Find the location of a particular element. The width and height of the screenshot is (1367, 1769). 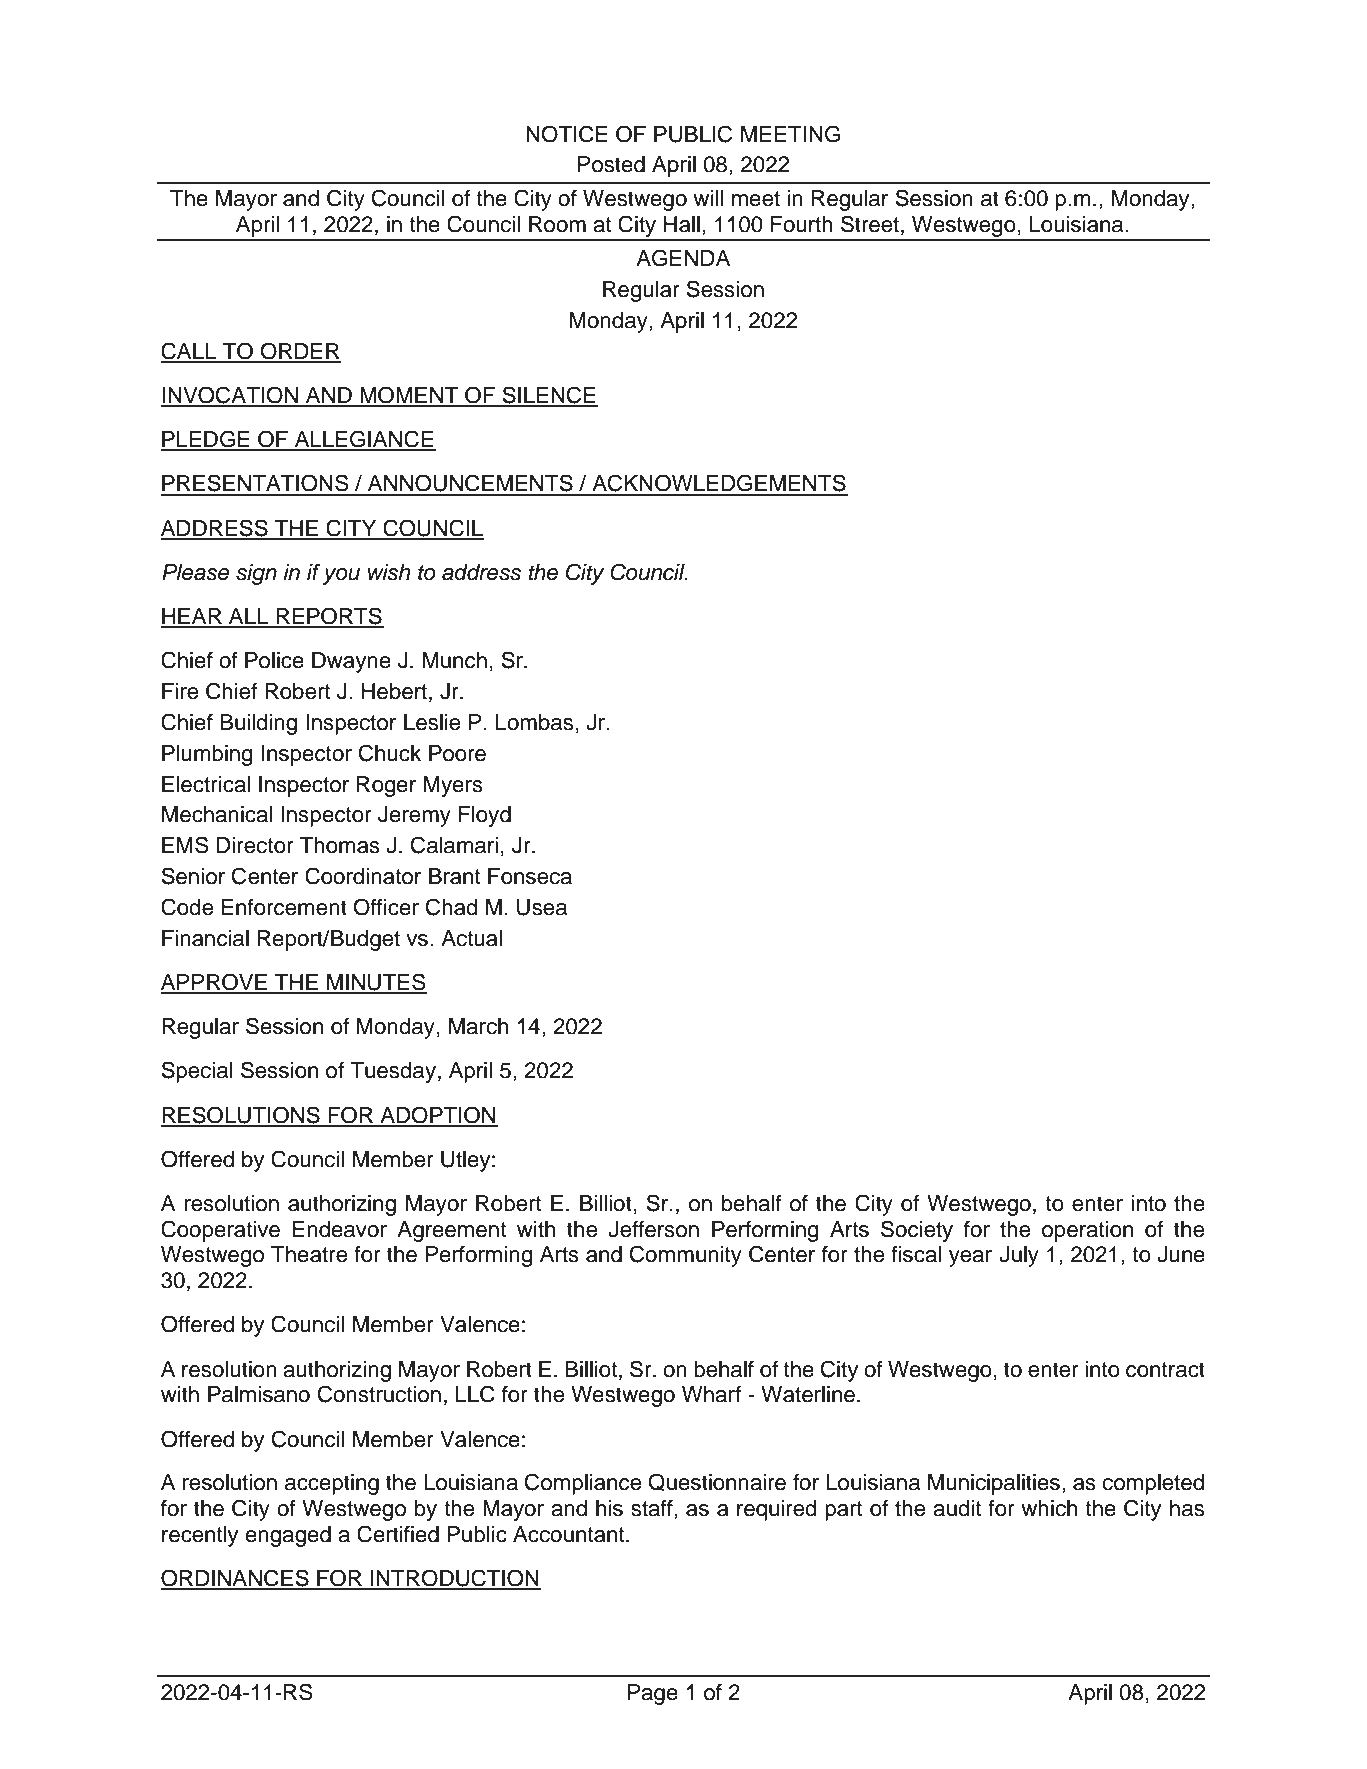

SILENCE is located at coordinates (549, 396).
